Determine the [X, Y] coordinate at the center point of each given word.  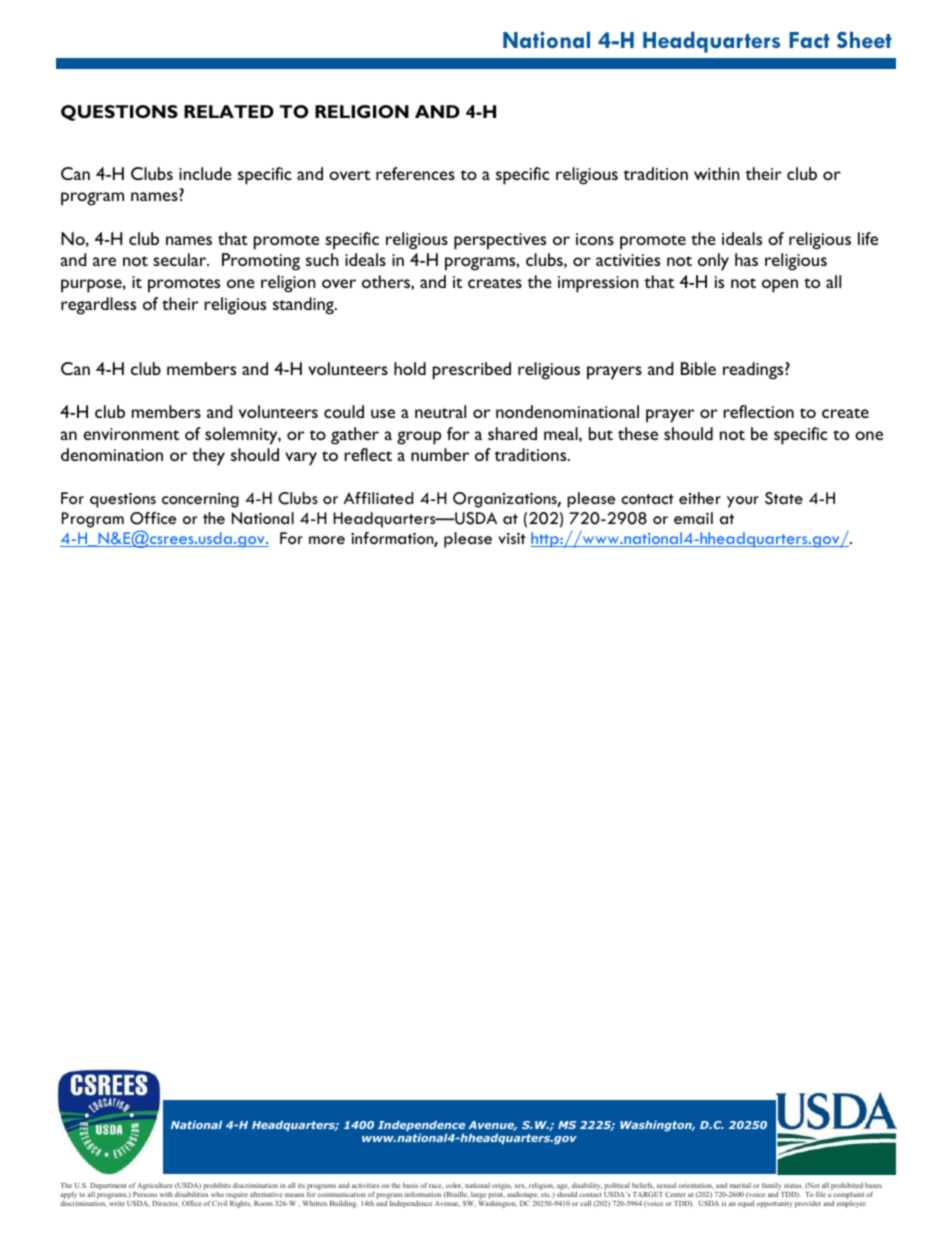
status [793, 1186]
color [454, 1186]
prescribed [472, 371]
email [693, 518]
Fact [809, 40]
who [217, 1194]
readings [754, 371]
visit [512, 538]
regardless [98, 306]
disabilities [191, 1194]
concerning [200, 500]
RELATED [229, 111]
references [415, 173]
